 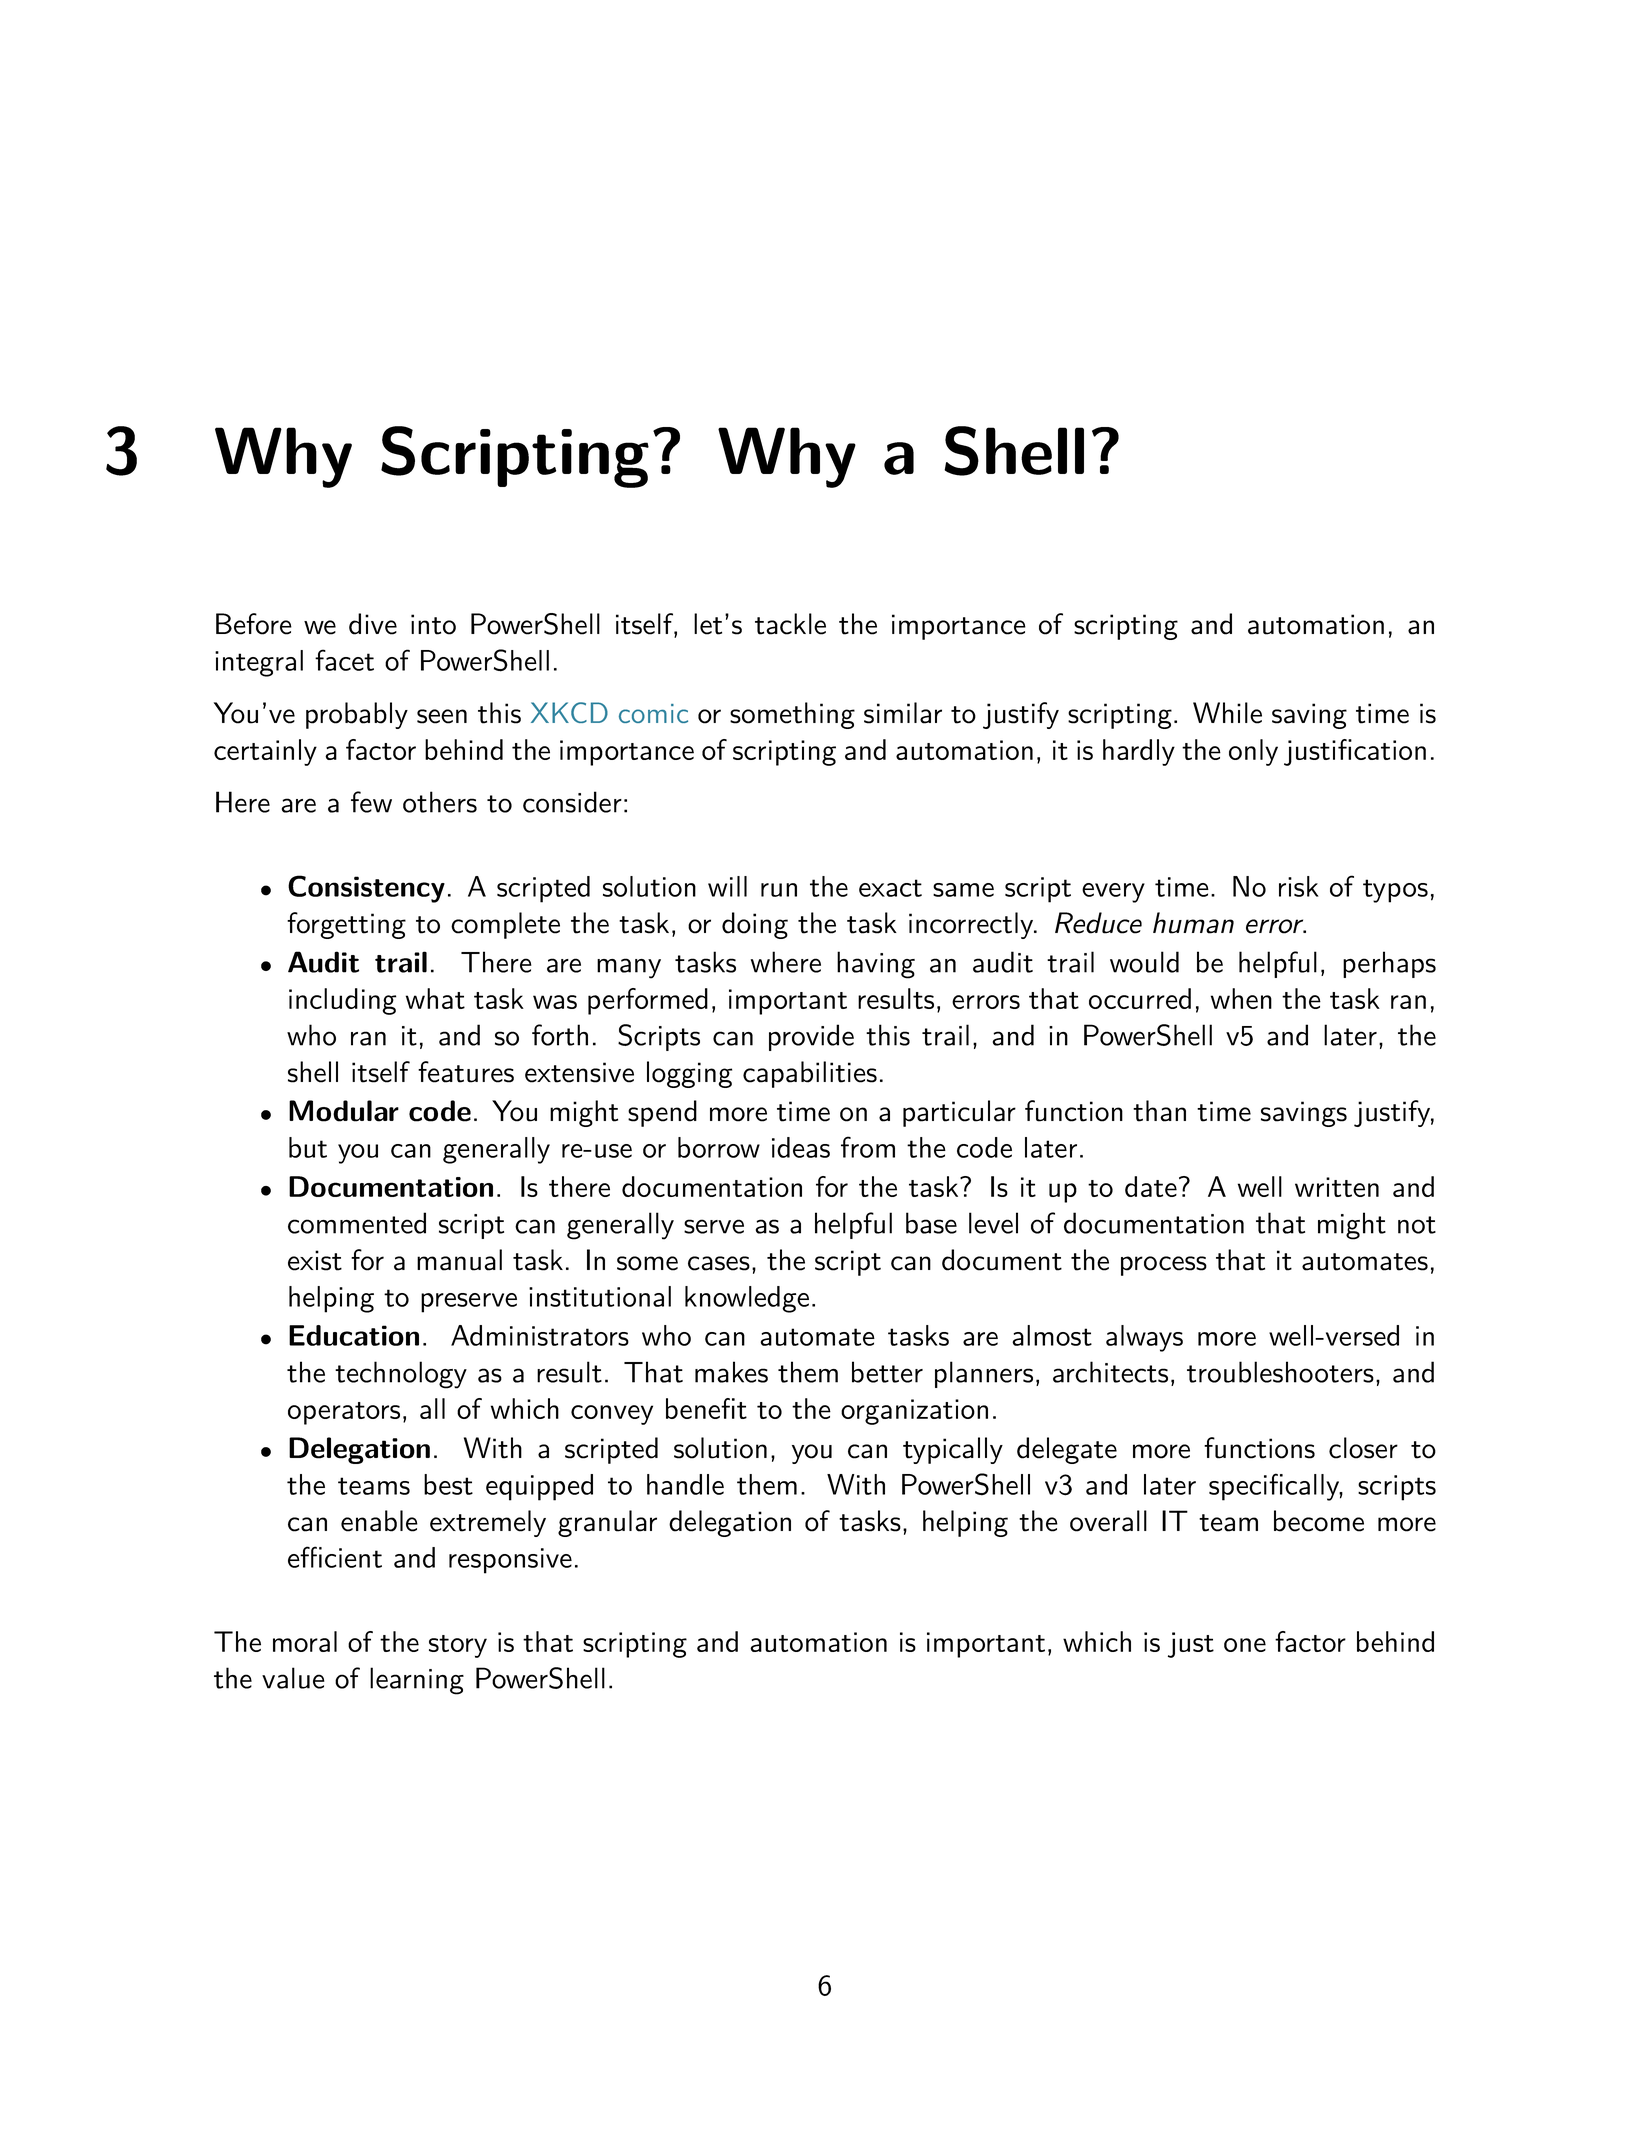 What do you see at coordinates (747, 1299) in the screenshot?
I see `knowledge` at bounding box center [747, 1299].
